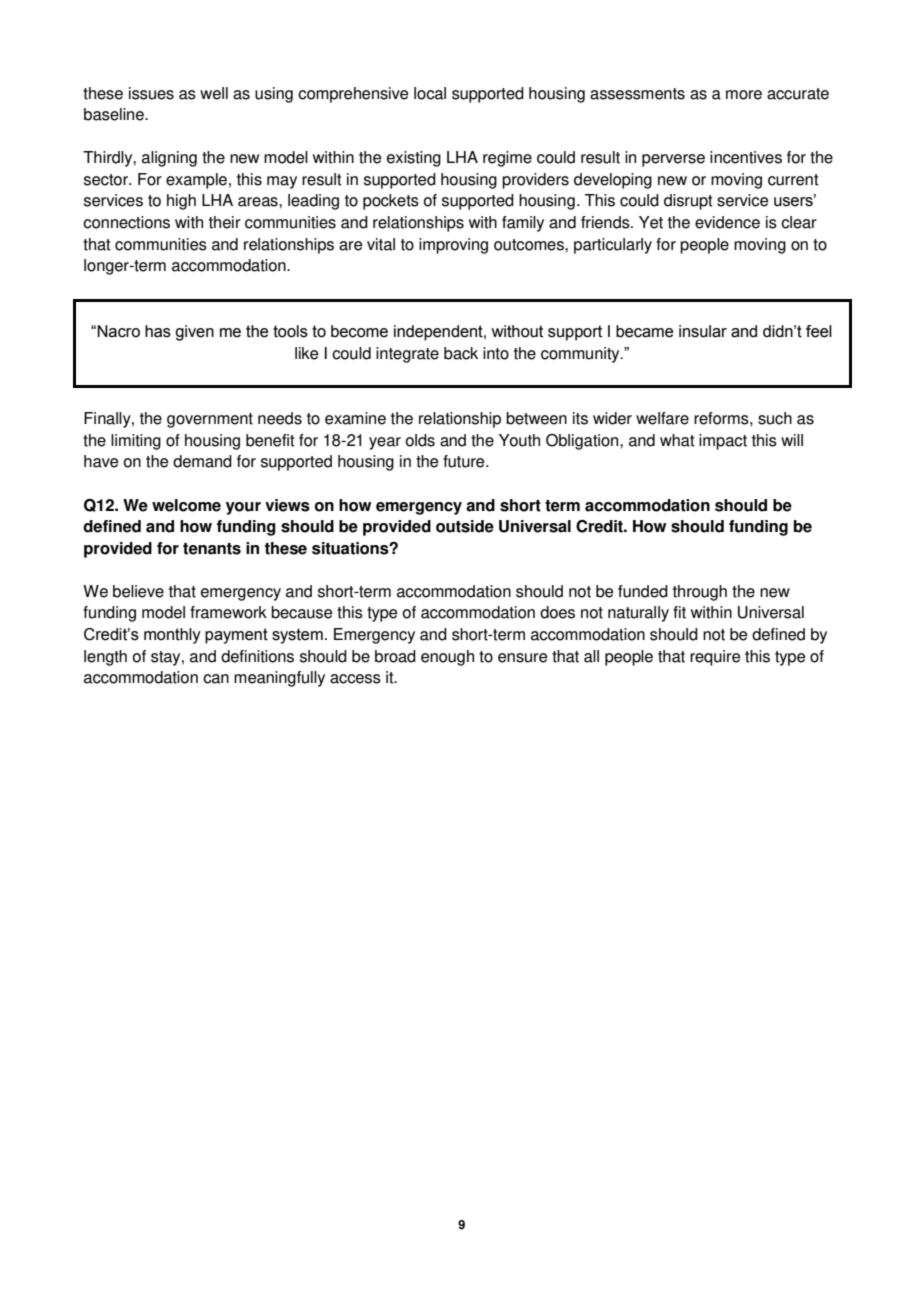 This page has height=1308, width=924. I want to click on demand, so click(202, 461).
